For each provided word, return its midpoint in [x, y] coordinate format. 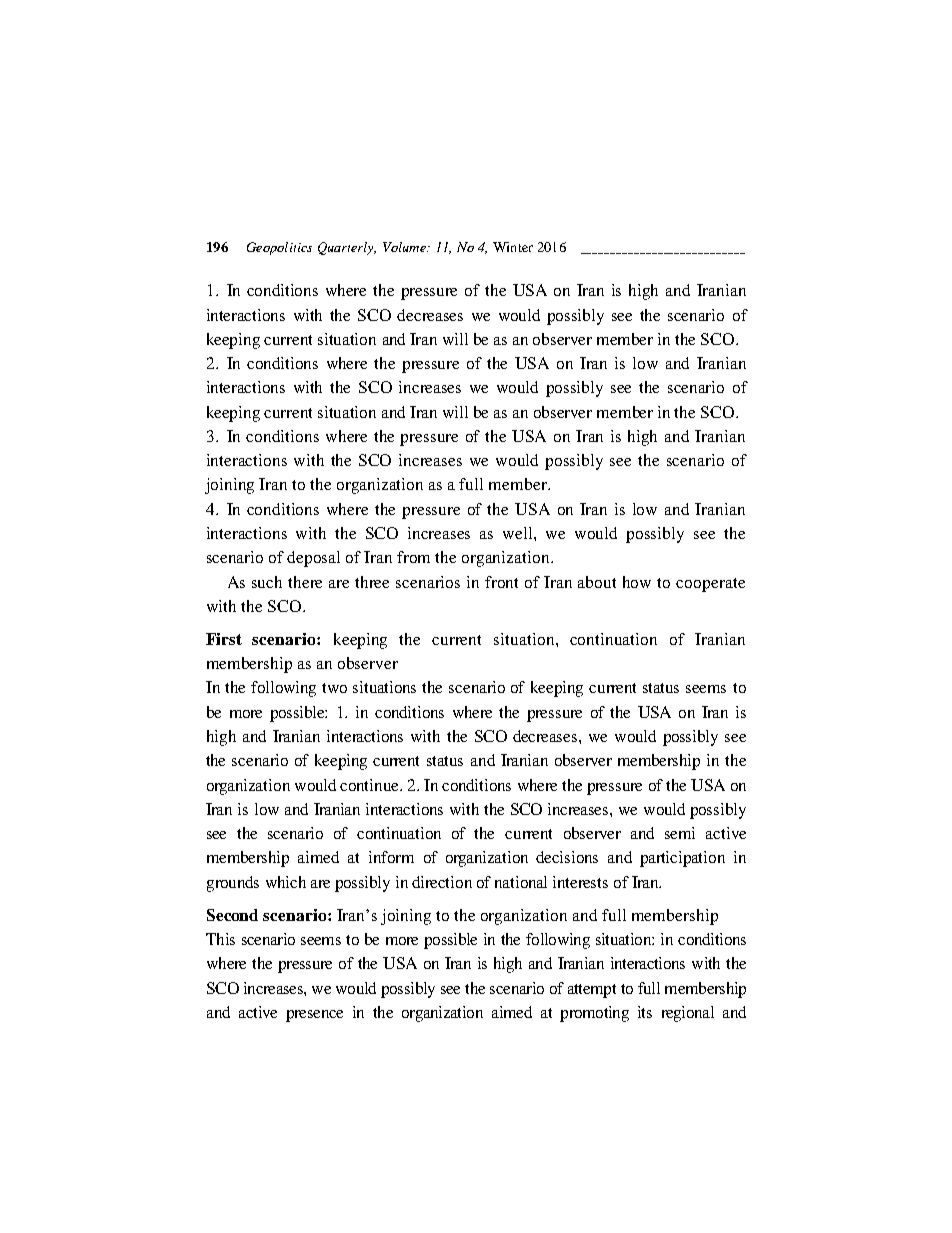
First [224, 639]
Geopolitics [279, 248]
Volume [405, 247]
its [645, 1012]
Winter [513, 247]
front [501, 582]
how [637, 582]
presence [314, 1016]
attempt [592, 991]
